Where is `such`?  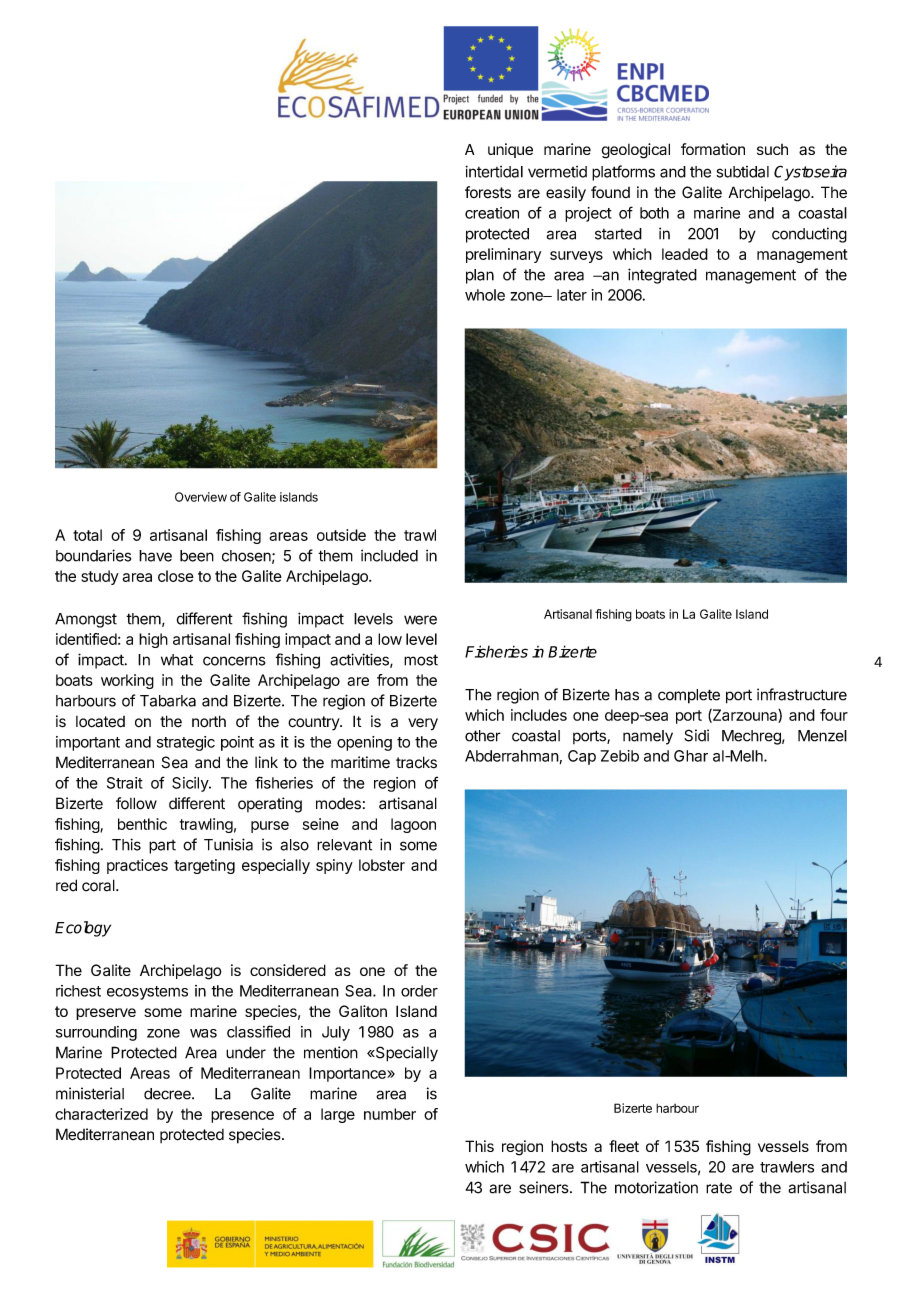 such is located at coordinates (772, 149).
